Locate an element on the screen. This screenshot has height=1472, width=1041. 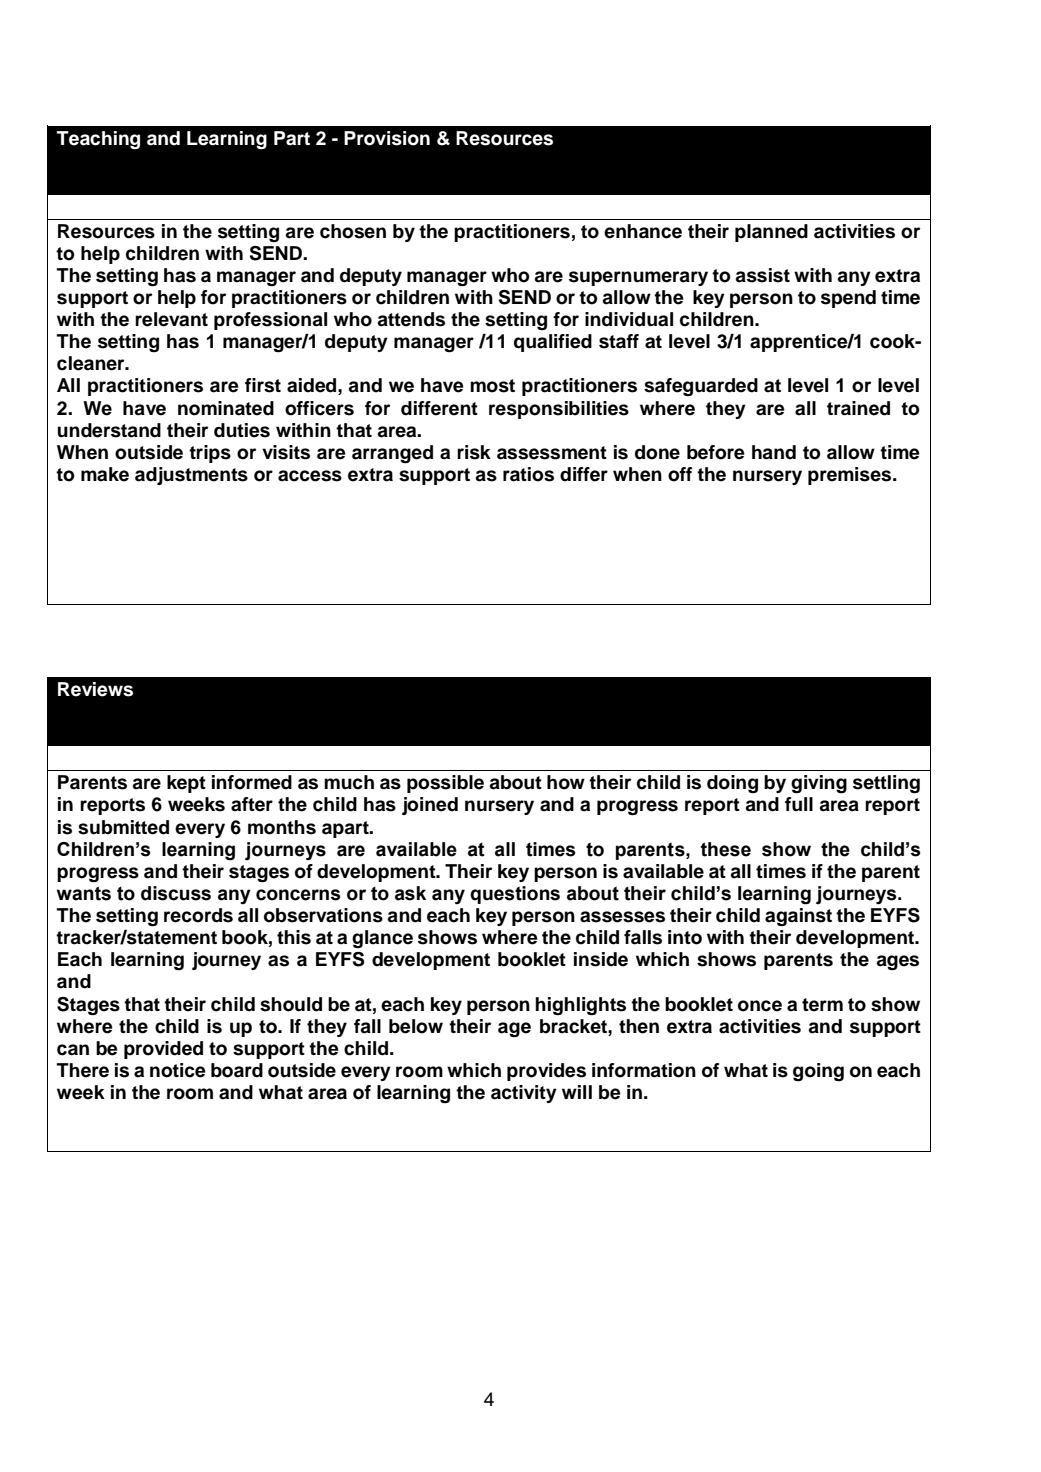
chosen is located at coordinates (353, 231).
